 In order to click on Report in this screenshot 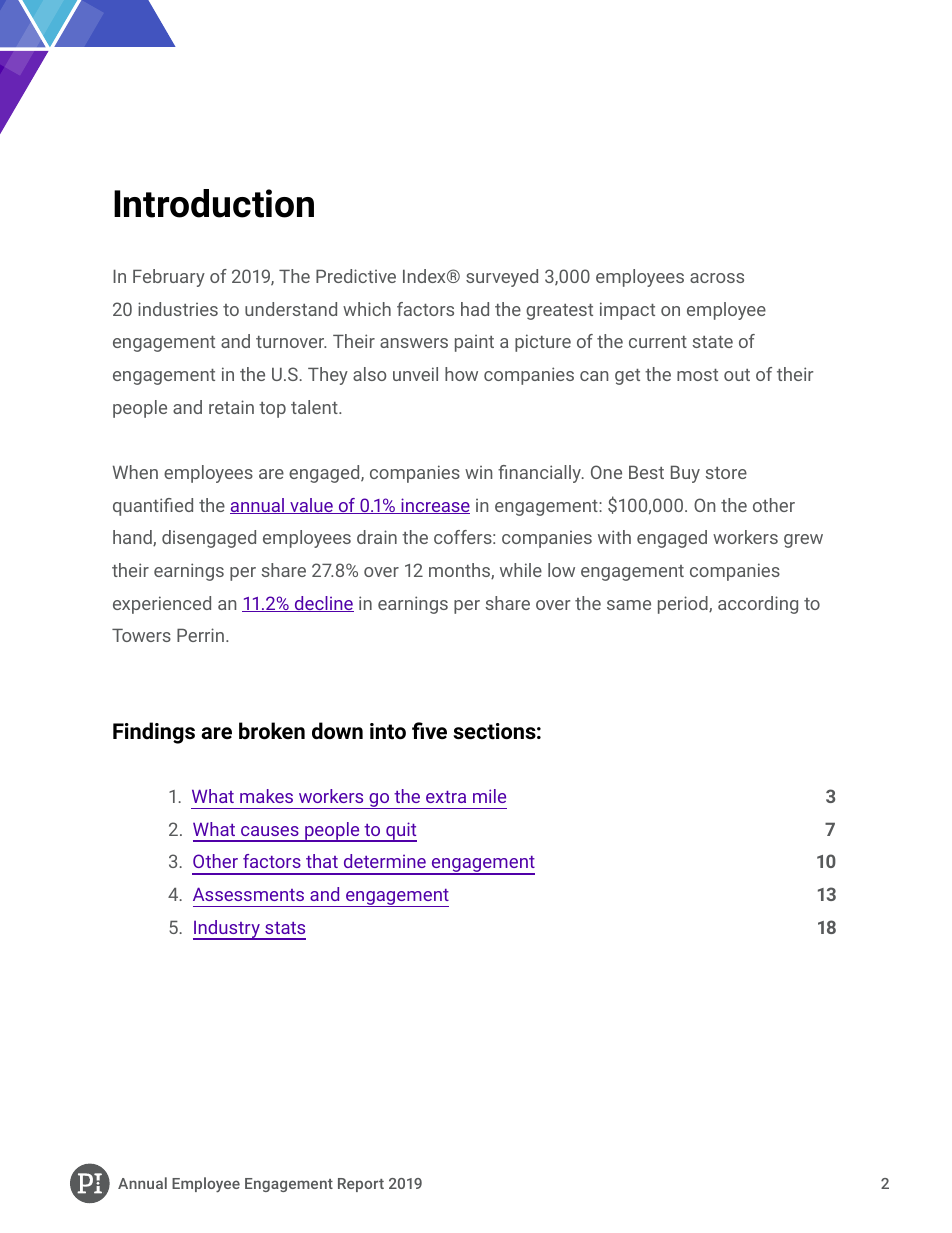, I will do `click(361, 1185)`.
